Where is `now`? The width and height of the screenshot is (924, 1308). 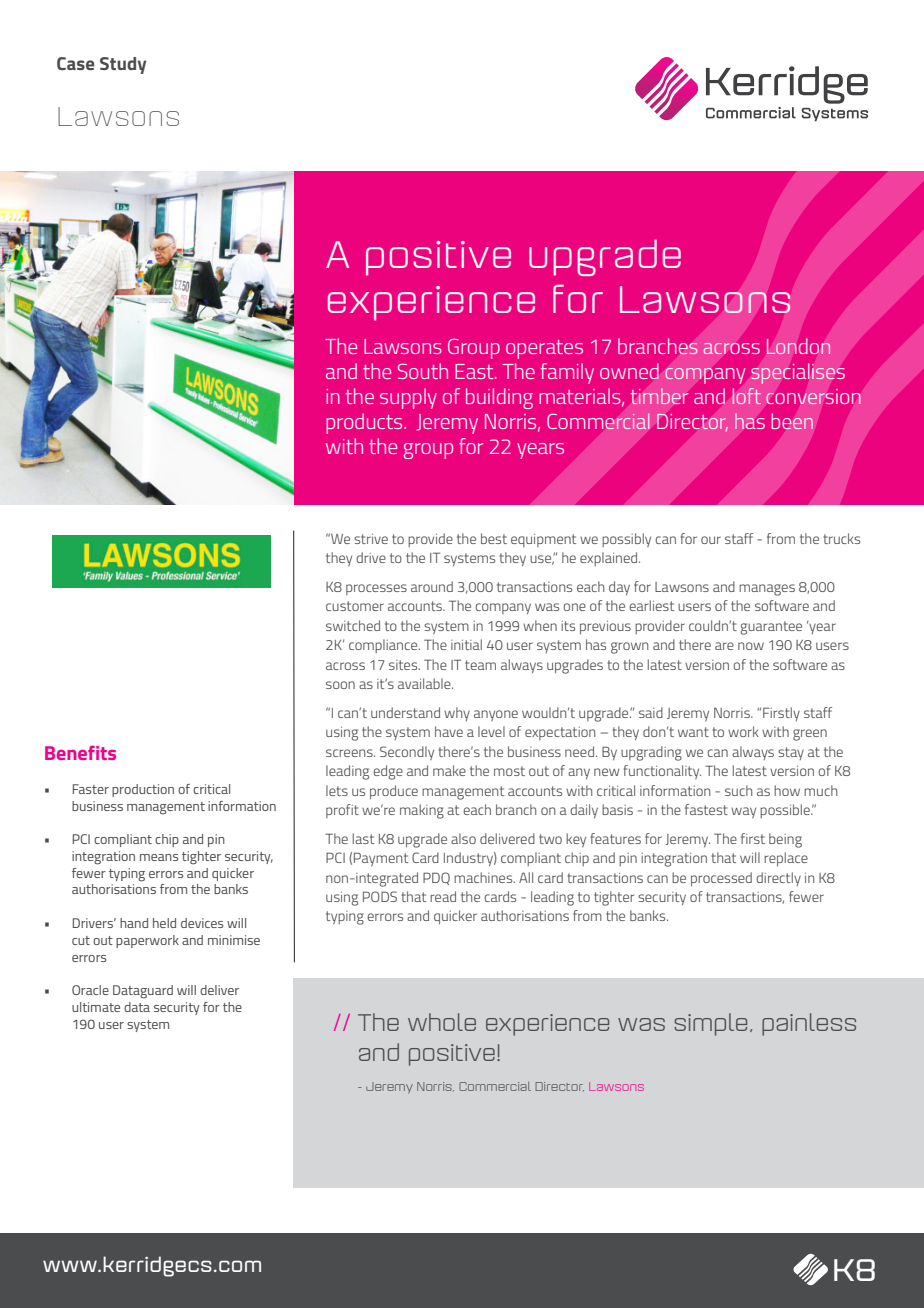
now is located at coordinates (751, 646).
